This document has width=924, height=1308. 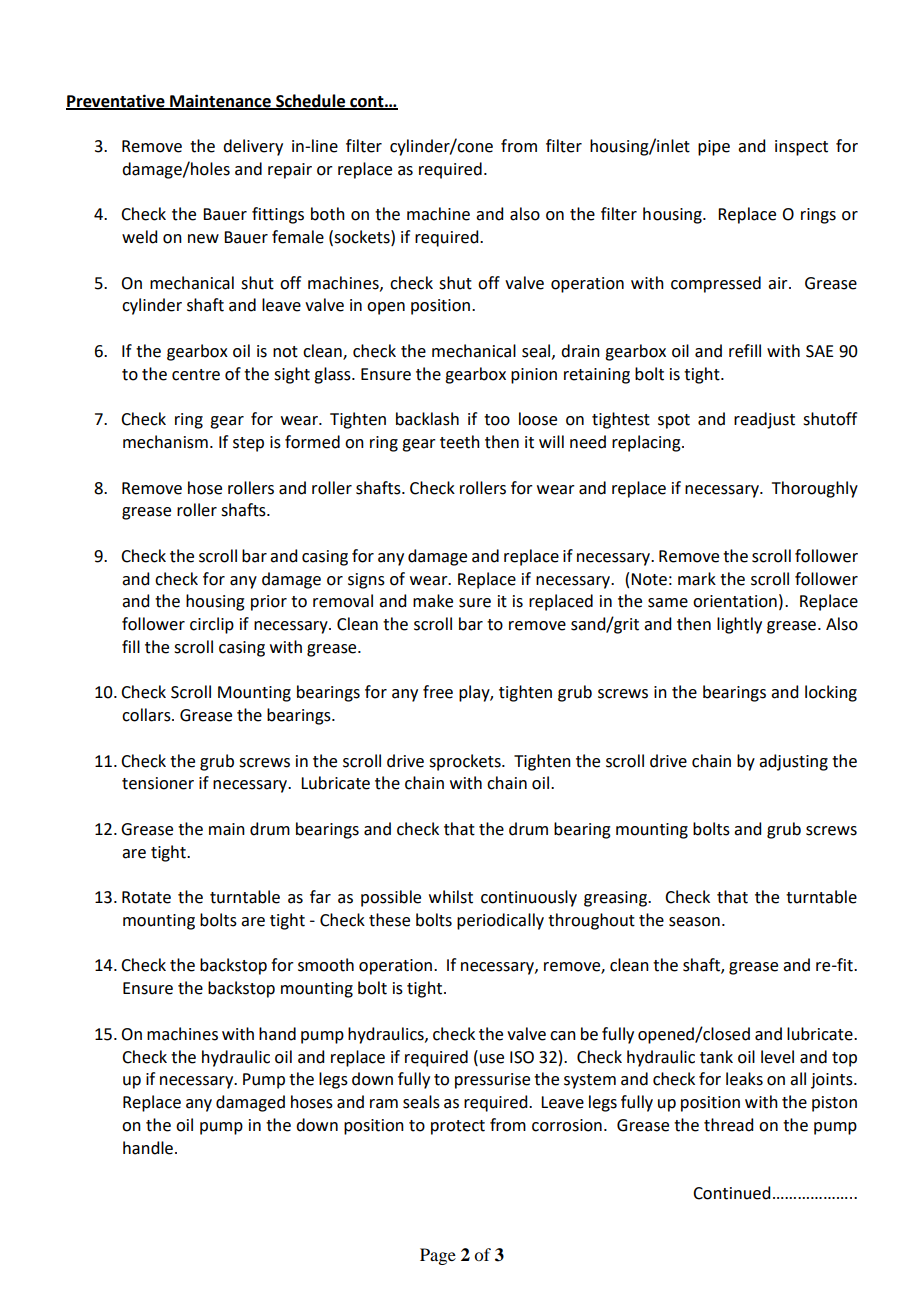 I want to click on mechanism, so click(x=165, y=442).
